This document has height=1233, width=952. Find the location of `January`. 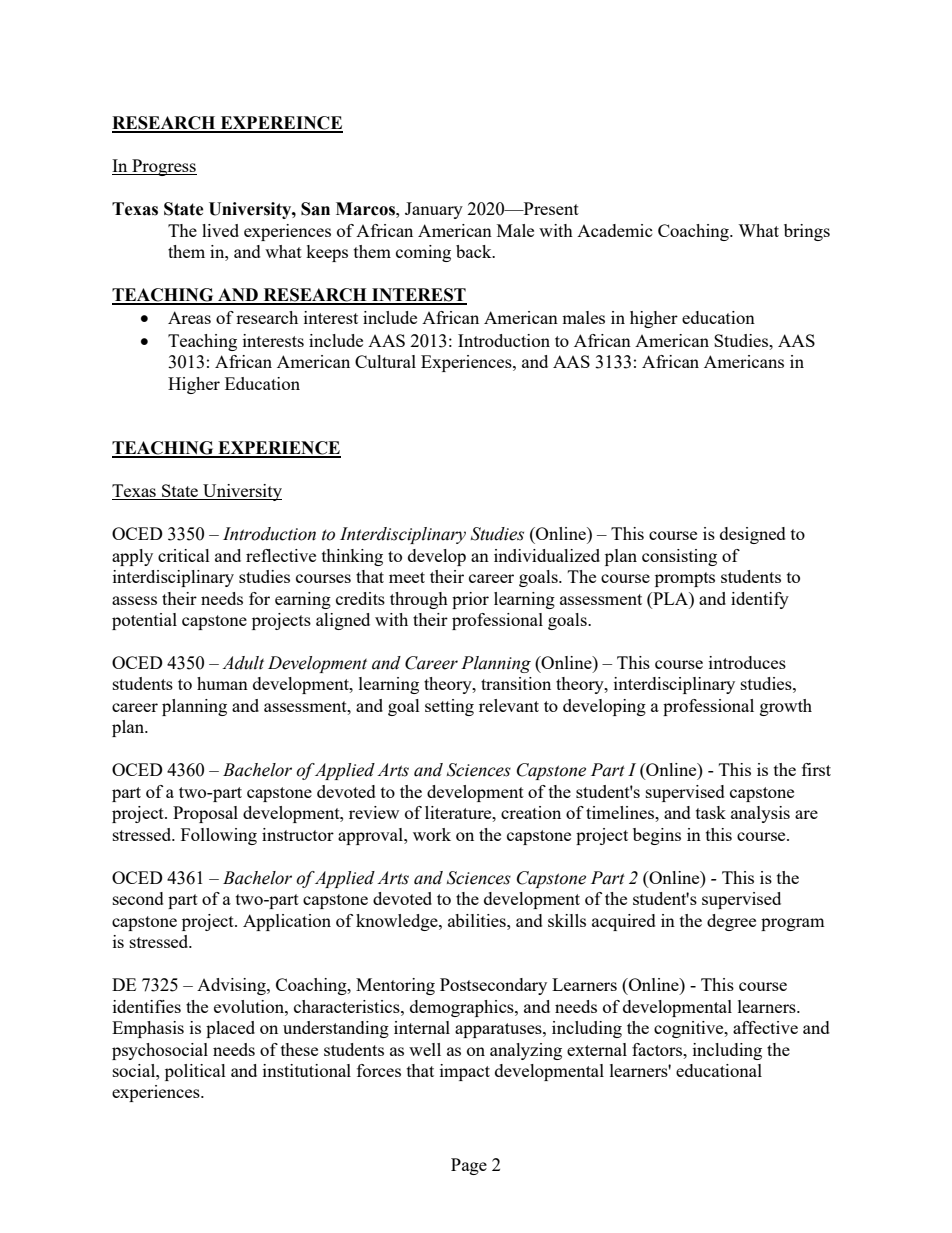

January is located at coordinates (434, 210).
